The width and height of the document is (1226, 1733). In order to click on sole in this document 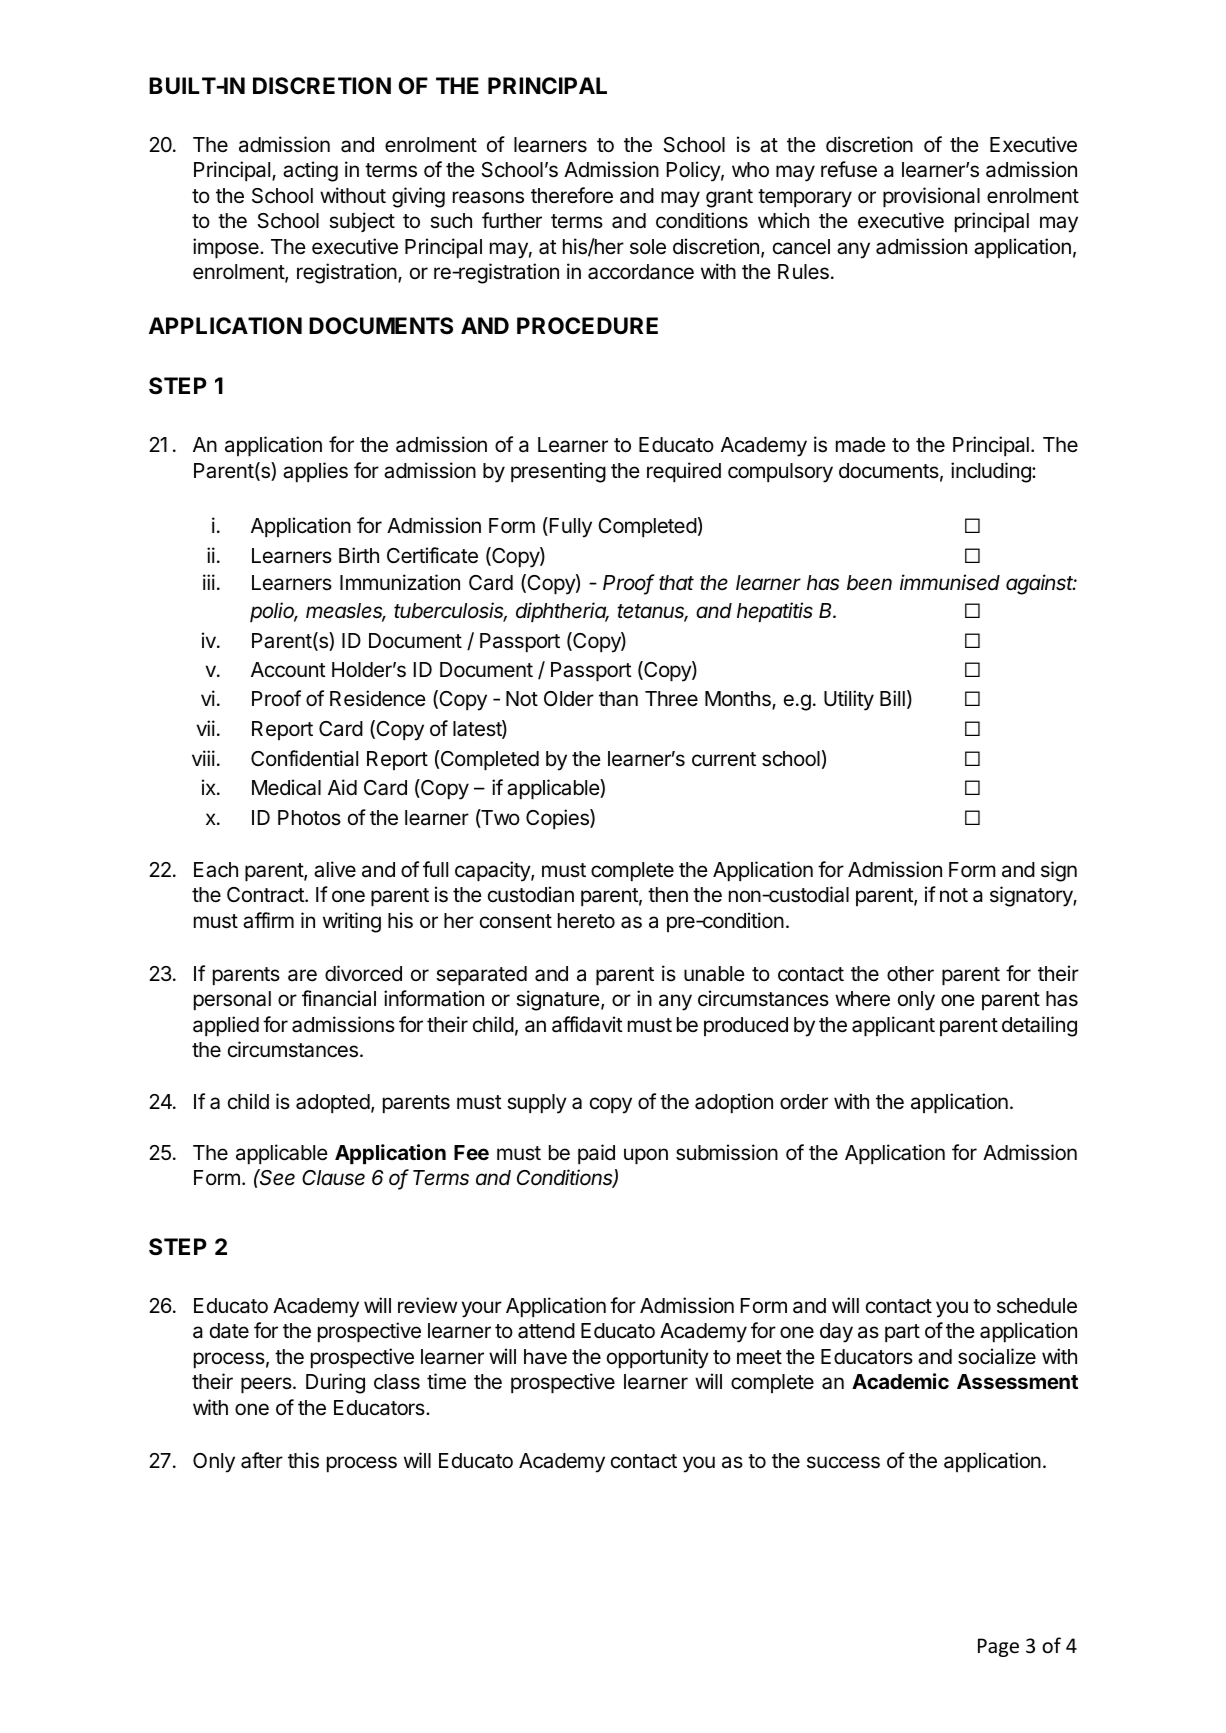, I will do `click(648, 247)`.
